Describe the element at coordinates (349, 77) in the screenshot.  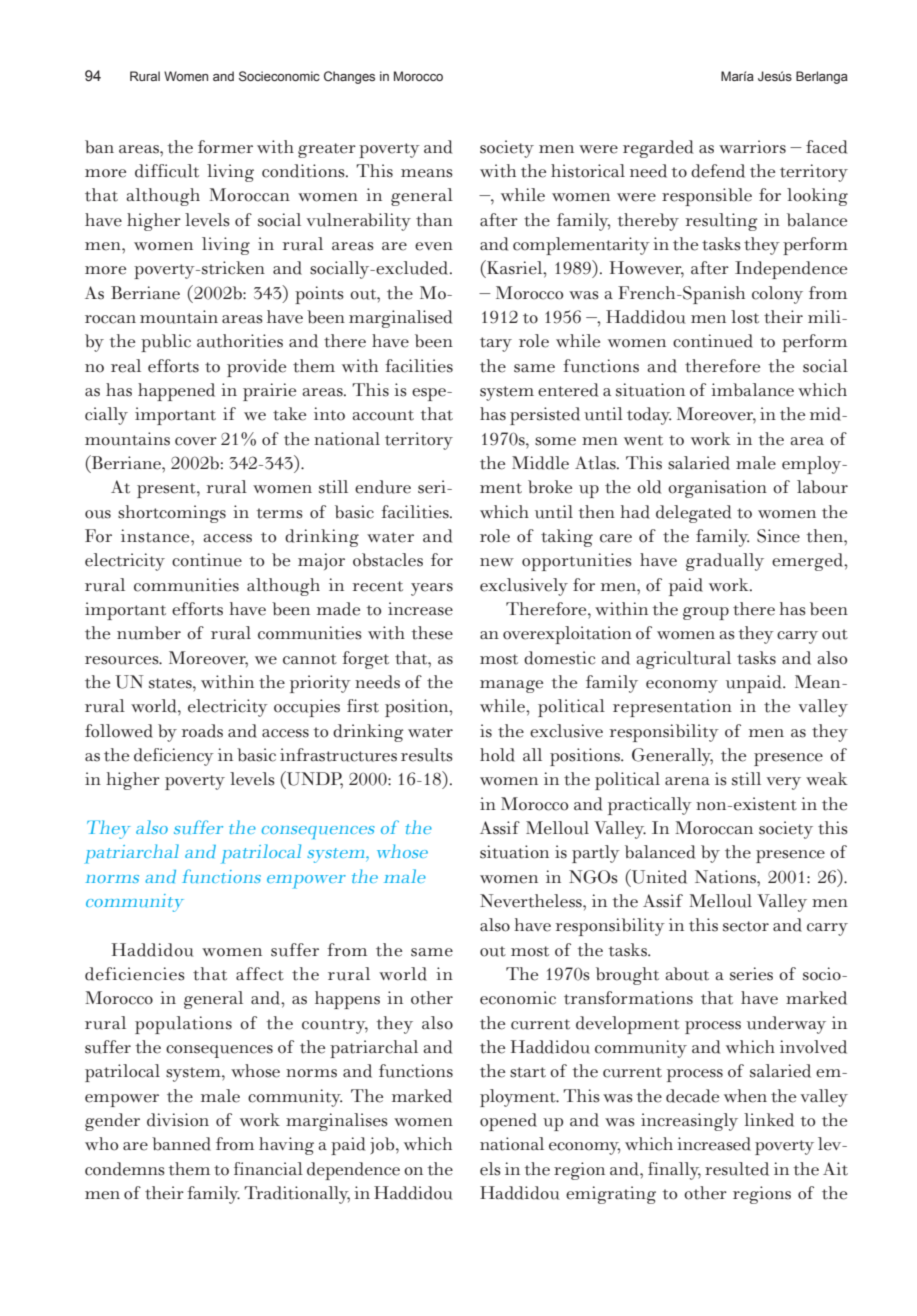
I see `Changes` at that location.
